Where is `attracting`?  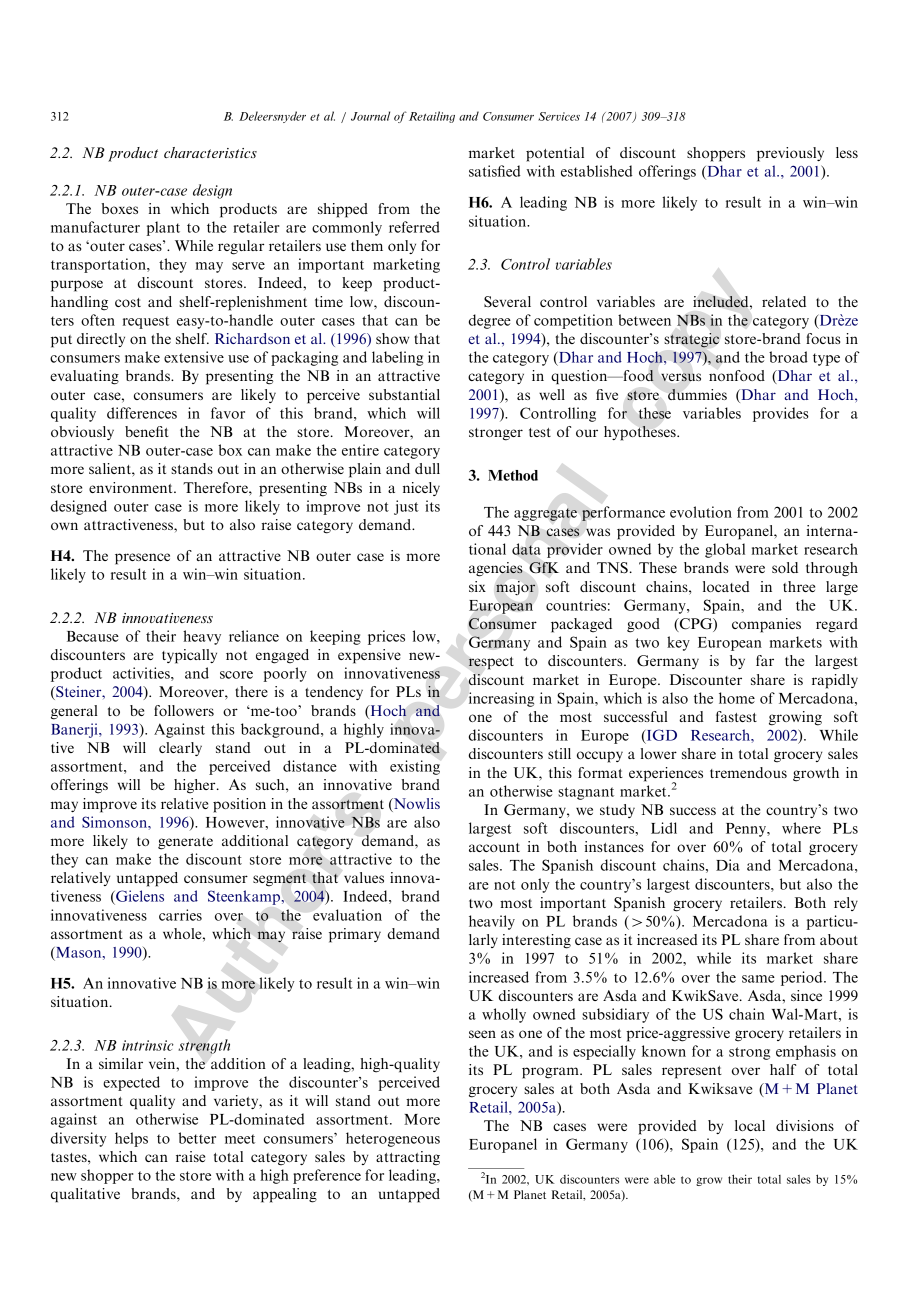
attracting is located at coordinates (408, 1158).
